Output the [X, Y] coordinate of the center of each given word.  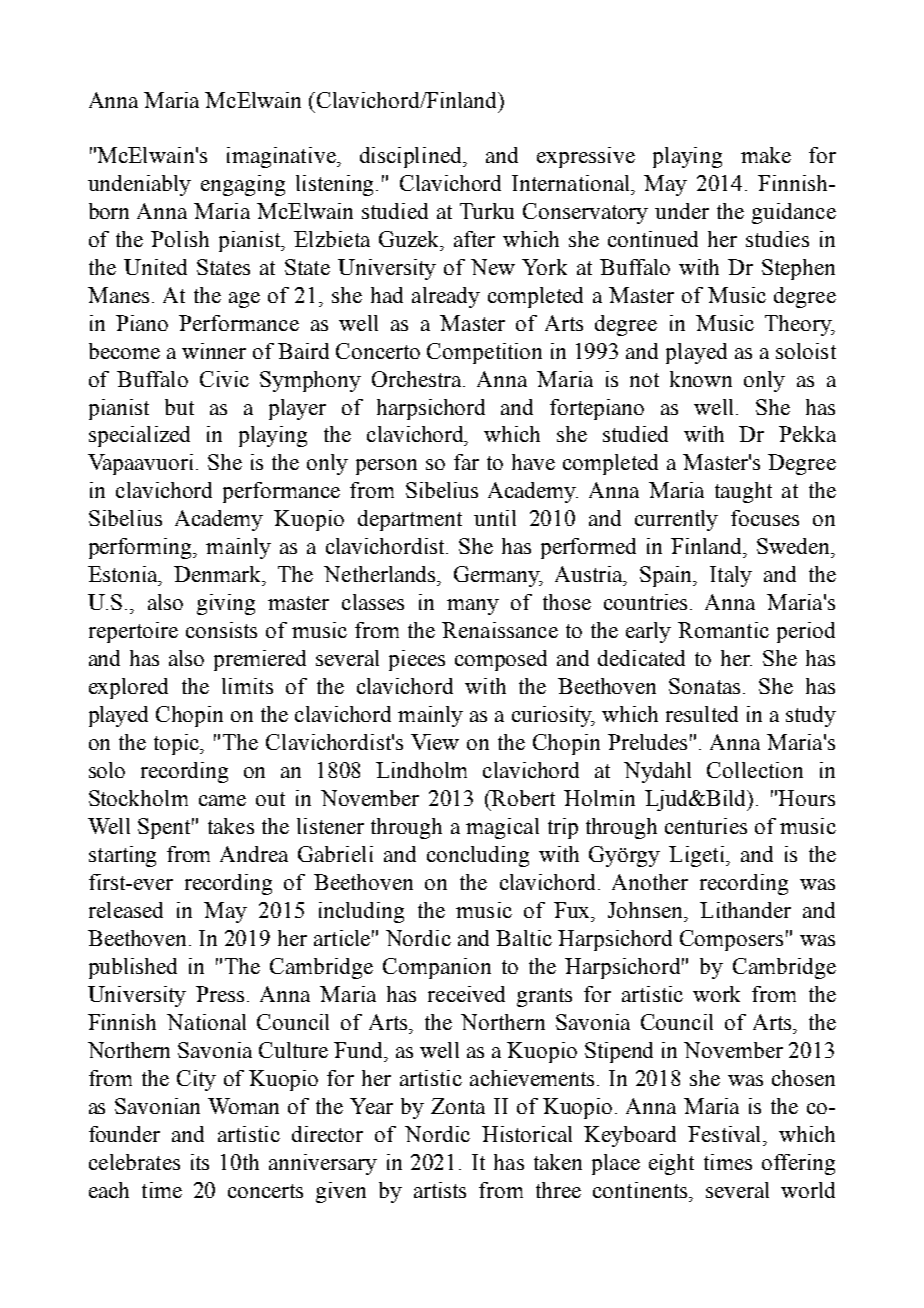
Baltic [524, 938]
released [126, 910]
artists [440, 1190]
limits [247, 686]
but [179, 407]
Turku [487, 211]
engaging [243, 185]
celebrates [134, 1162]
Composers [731, 940]
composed [501, 660]
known [701, 379]
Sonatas [704, 686]
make [766, 155]
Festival [726, 1134]
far [466, 462]
